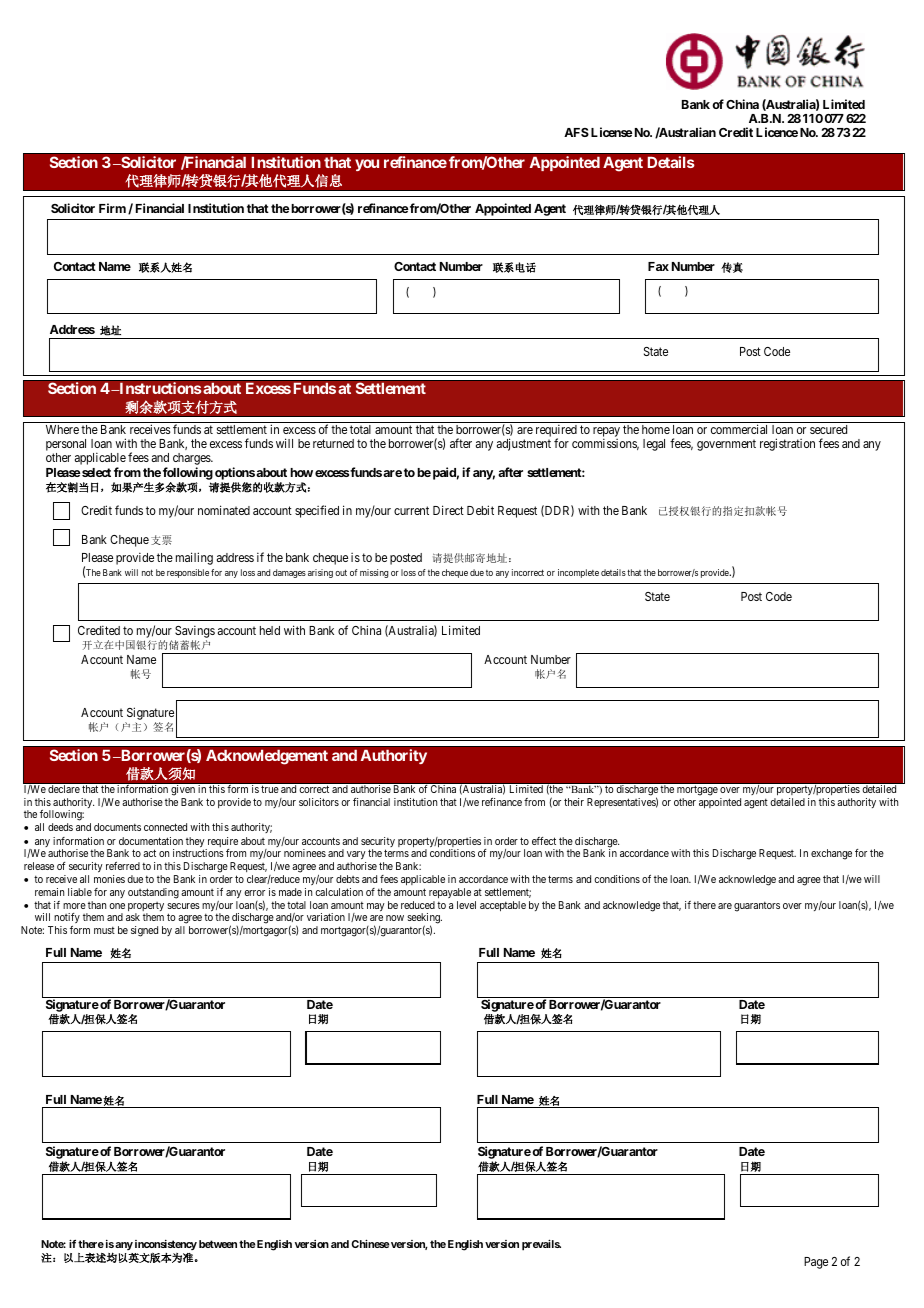  Describe the element at coordinates (574, 802) in the page. I see `their` at that location.
